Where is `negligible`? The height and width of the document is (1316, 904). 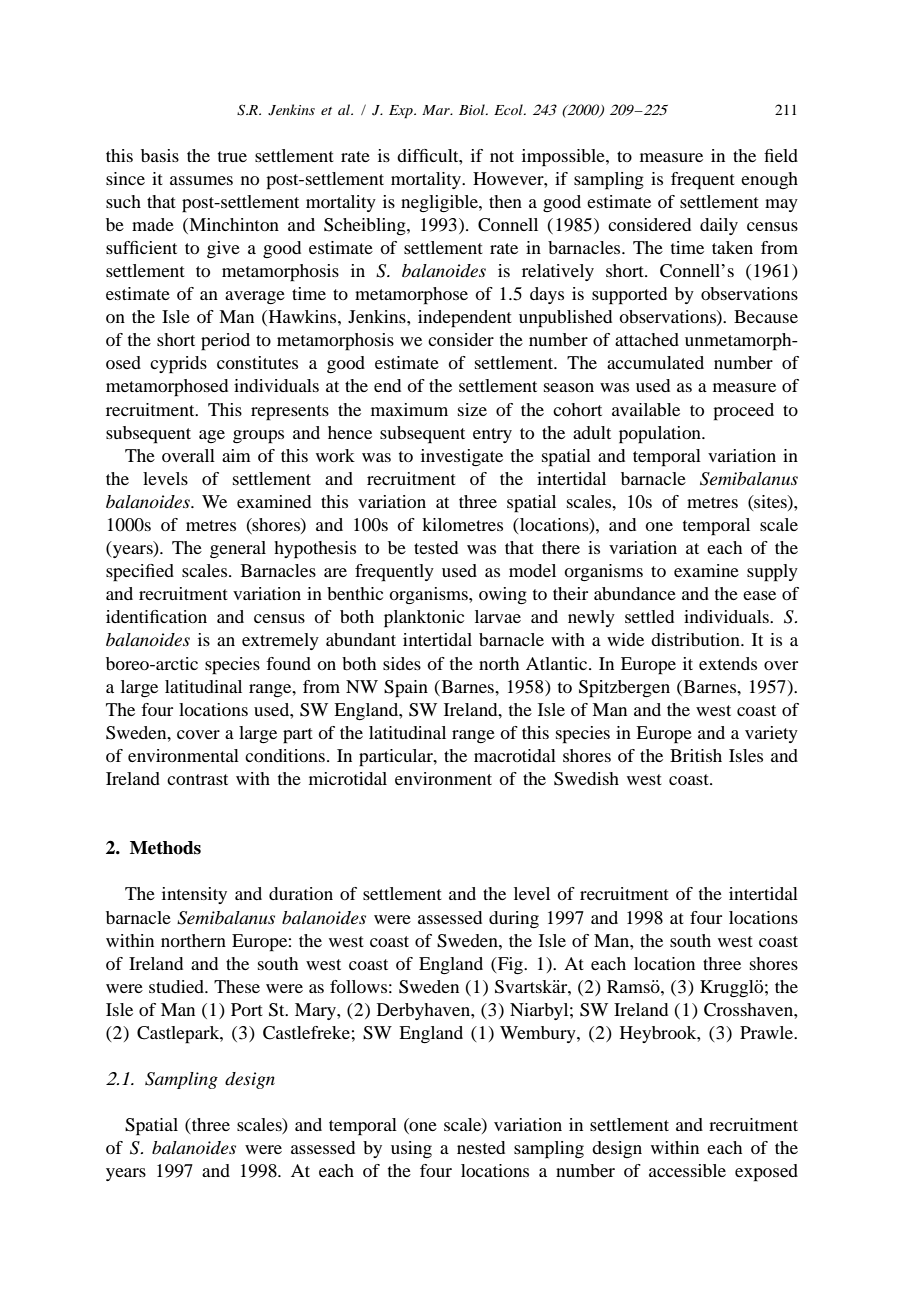 negligible is located at coordinates (440, 203).
